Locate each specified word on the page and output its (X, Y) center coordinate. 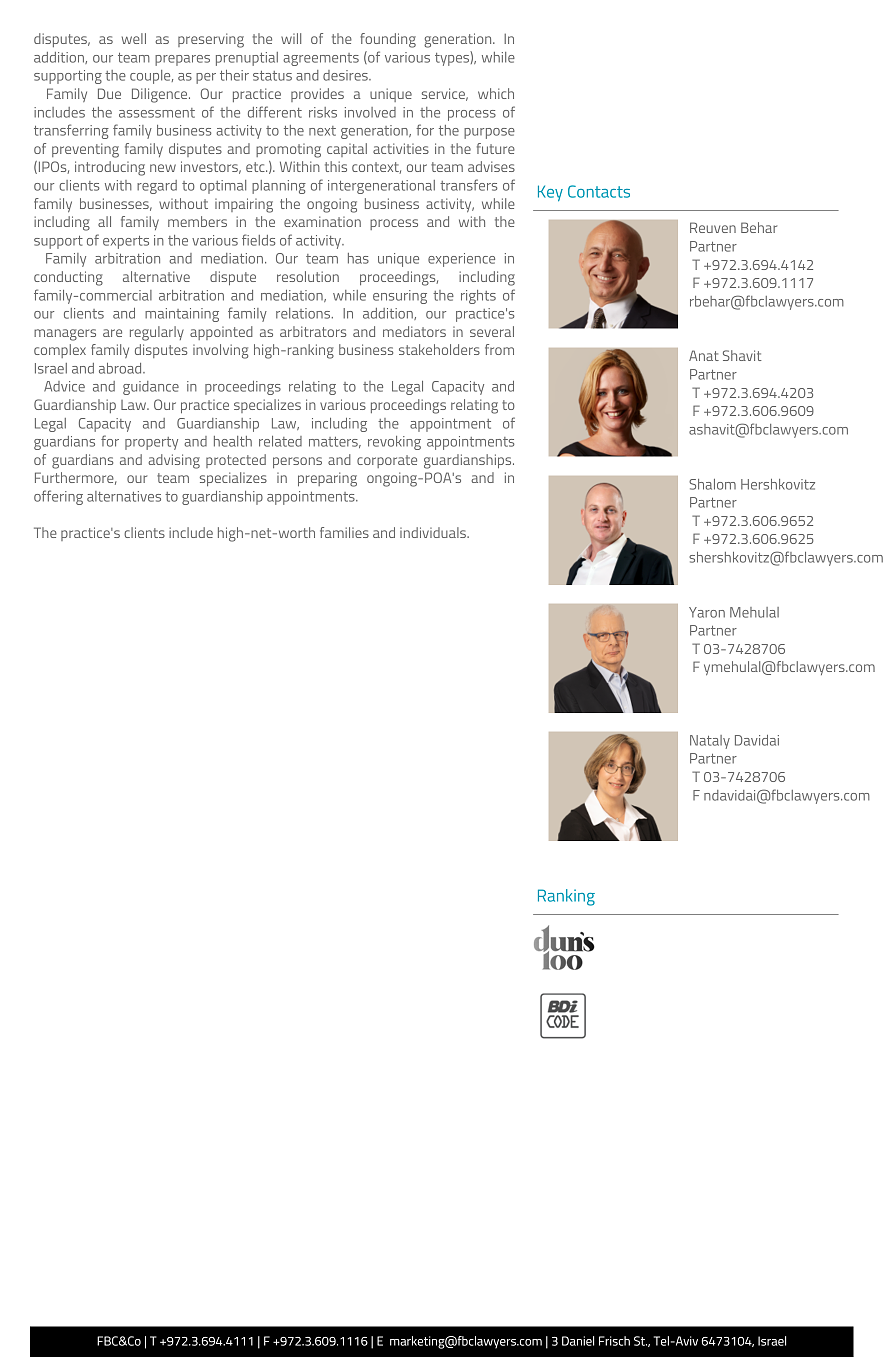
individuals (434, 532)
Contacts (599, 191)
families (344, 532)
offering (58, 497)
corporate (387, 461)
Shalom (712, 484)
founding (388, 40)
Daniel (578, 1341)
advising (174, 461)
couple (151, 77)
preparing (327, 479)
